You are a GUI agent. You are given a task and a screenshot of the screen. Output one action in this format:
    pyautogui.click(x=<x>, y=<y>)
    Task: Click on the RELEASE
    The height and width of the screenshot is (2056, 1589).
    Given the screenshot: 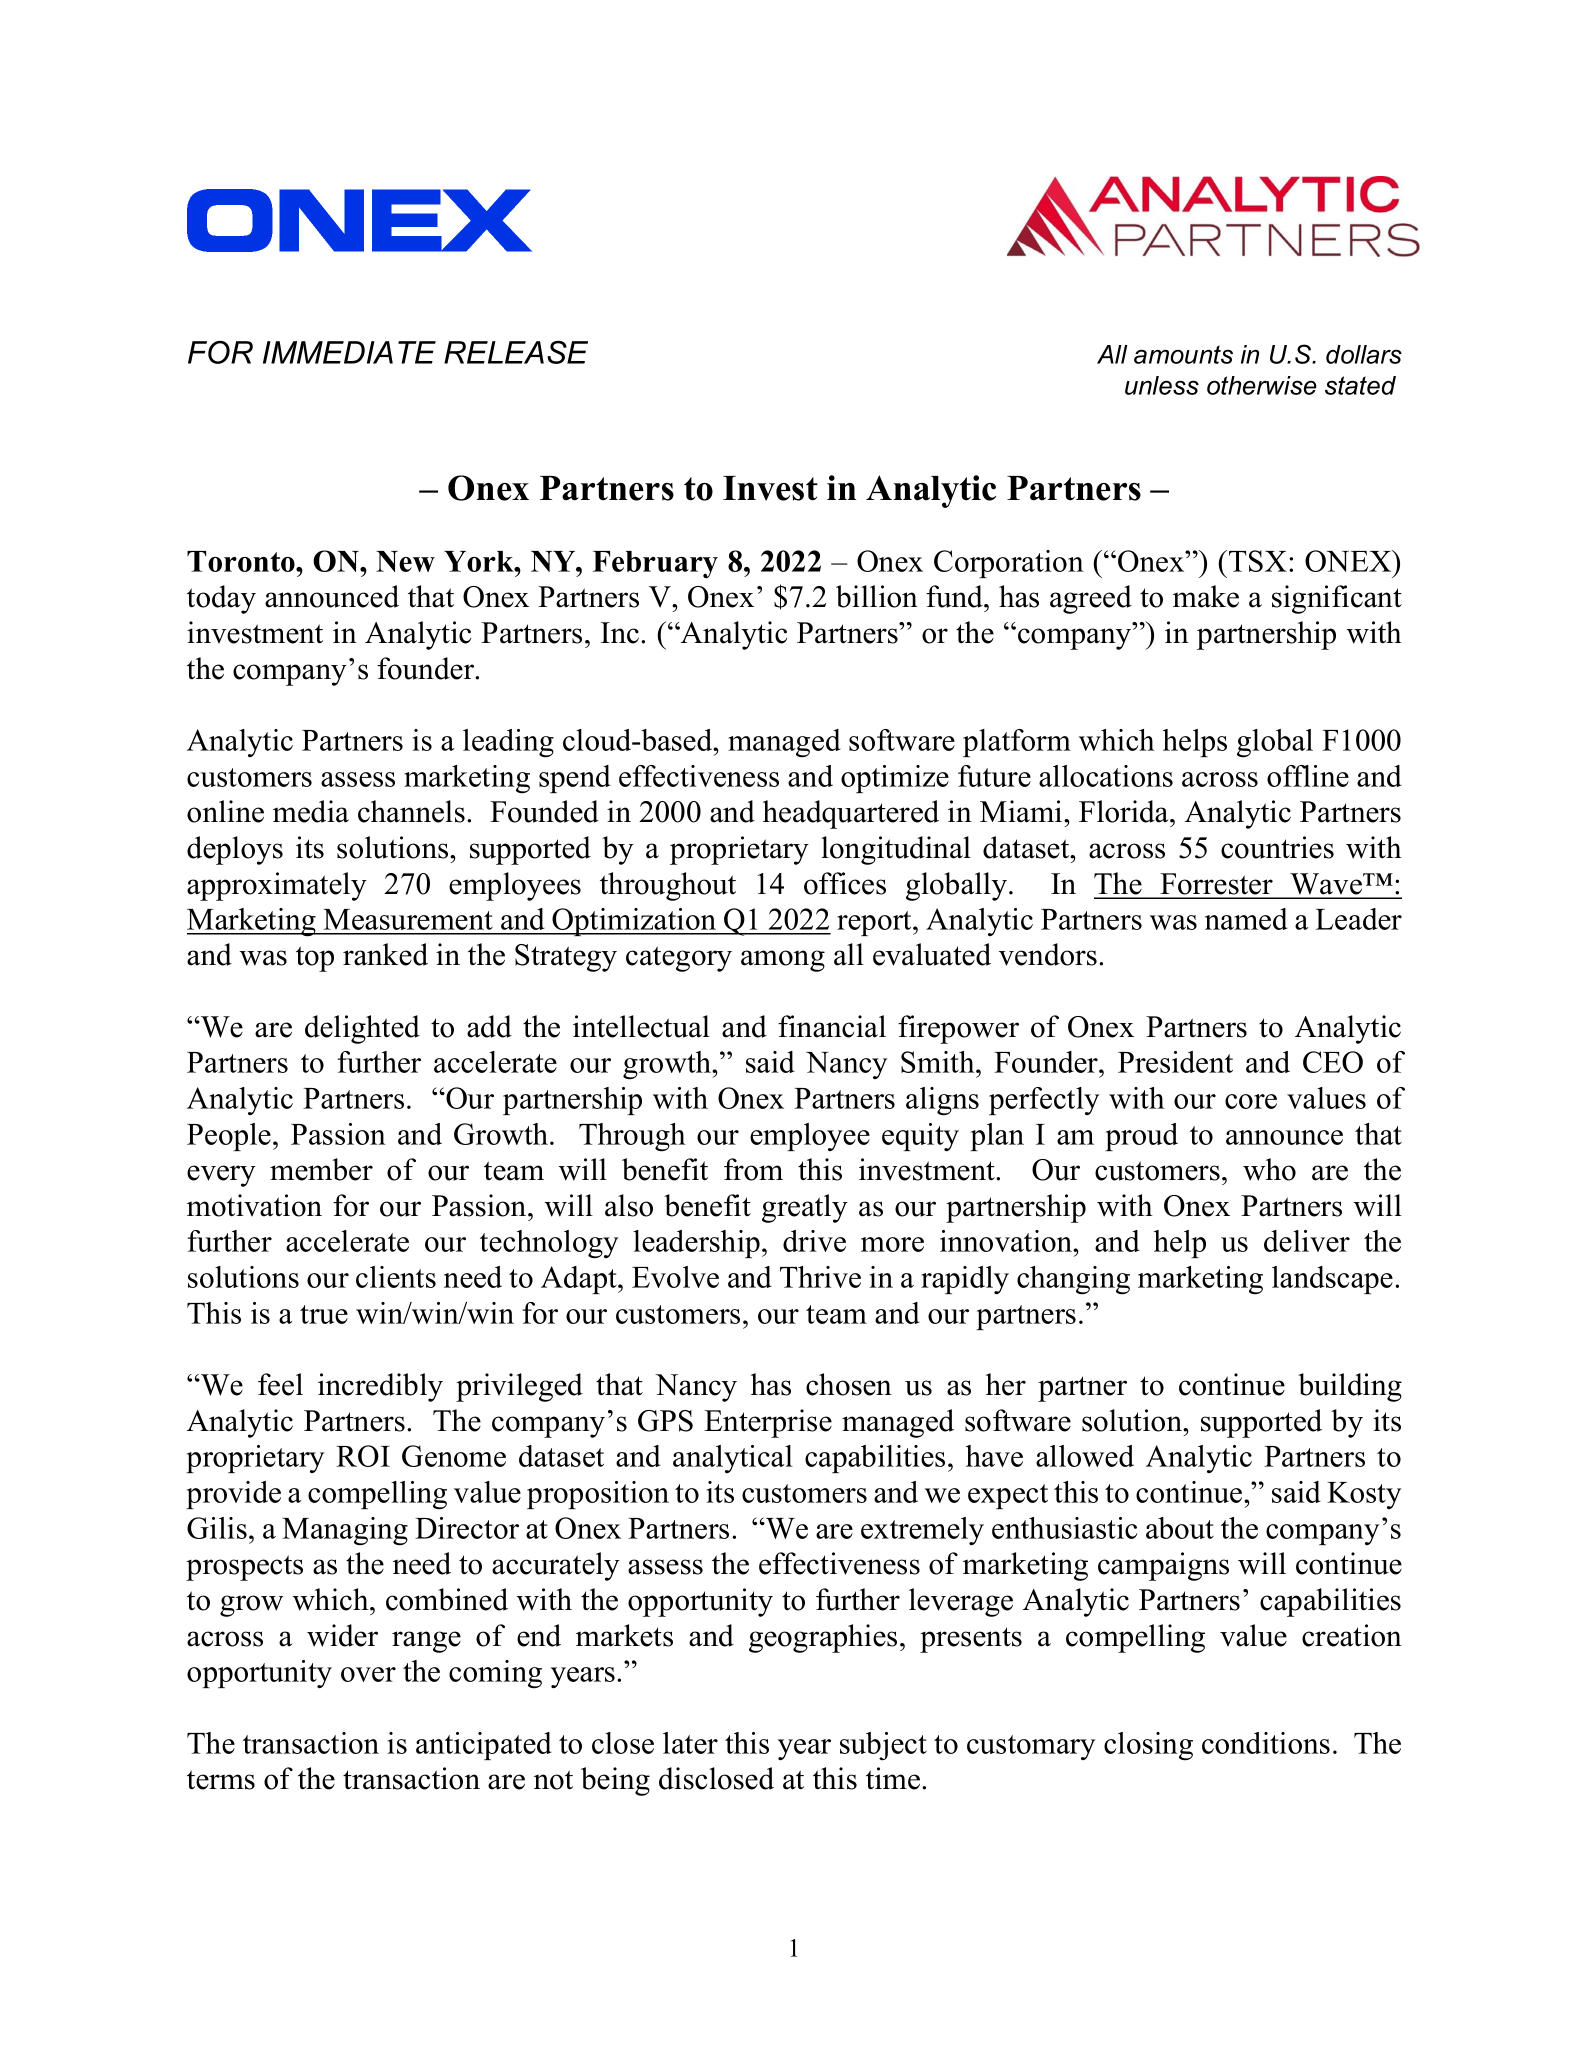 What is the action you would take?
    pyautogui.click(x=516, y=352)
